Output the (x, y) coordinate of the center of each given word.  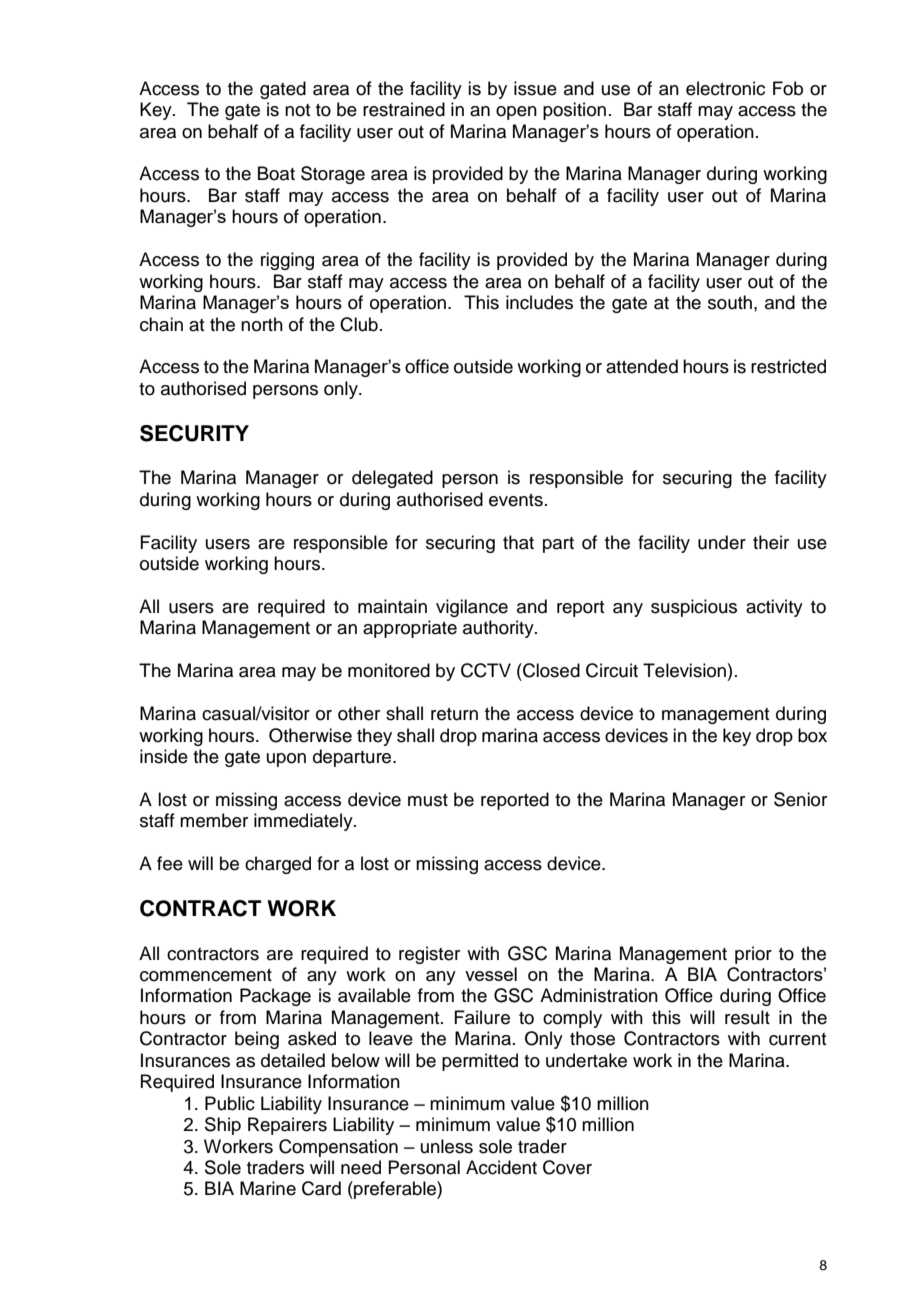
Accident (501, 1167)
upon (286, 760)
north (262, 324)
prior (753, 955)
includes (539, 302)
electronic (725, 88)
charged (278, 865)
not (297, 110)
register (429, 955)
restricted (788, 366)
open (516, 113)
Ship (223, 1126)
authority (499, 629)
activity (774, 608)
